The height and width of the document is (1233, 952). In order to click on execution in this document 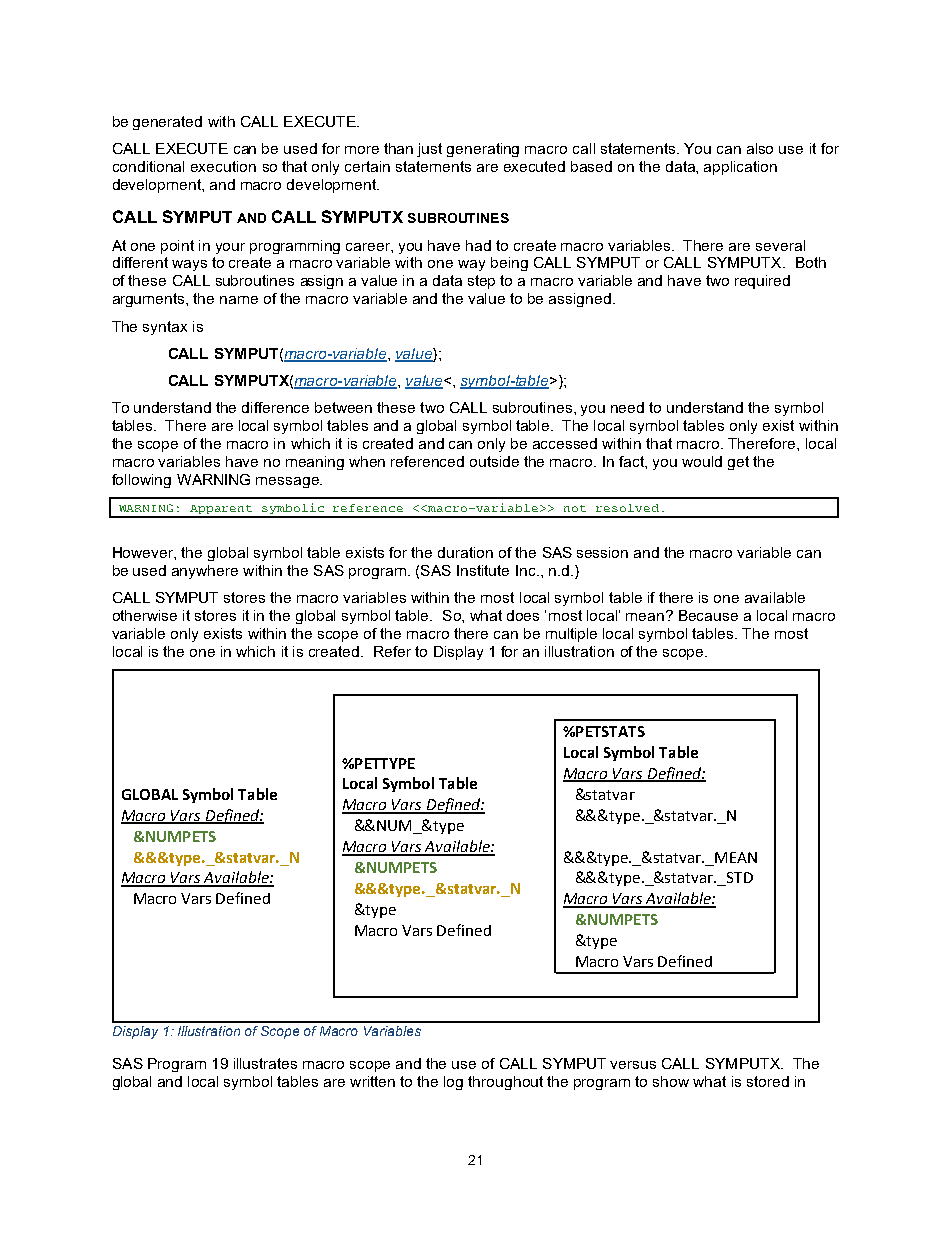, I will do `click(223, 166)`.
